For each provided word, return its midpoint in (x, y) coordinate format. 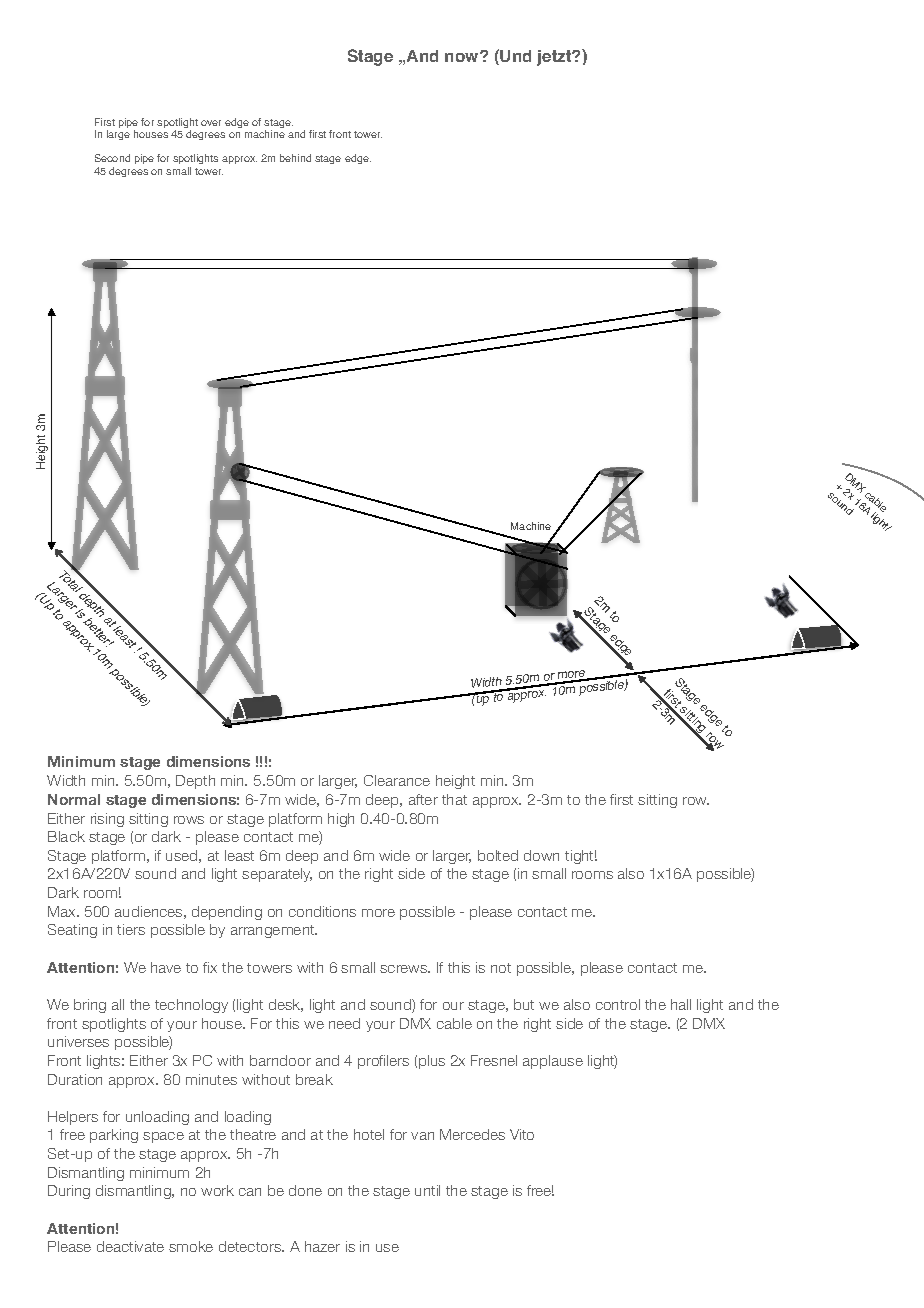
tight (581, 857)
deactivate (130, 1246)
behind (295, 158)
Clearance (397, 780)
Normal (74, 799)
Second (112, 158)
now (463, 57)
